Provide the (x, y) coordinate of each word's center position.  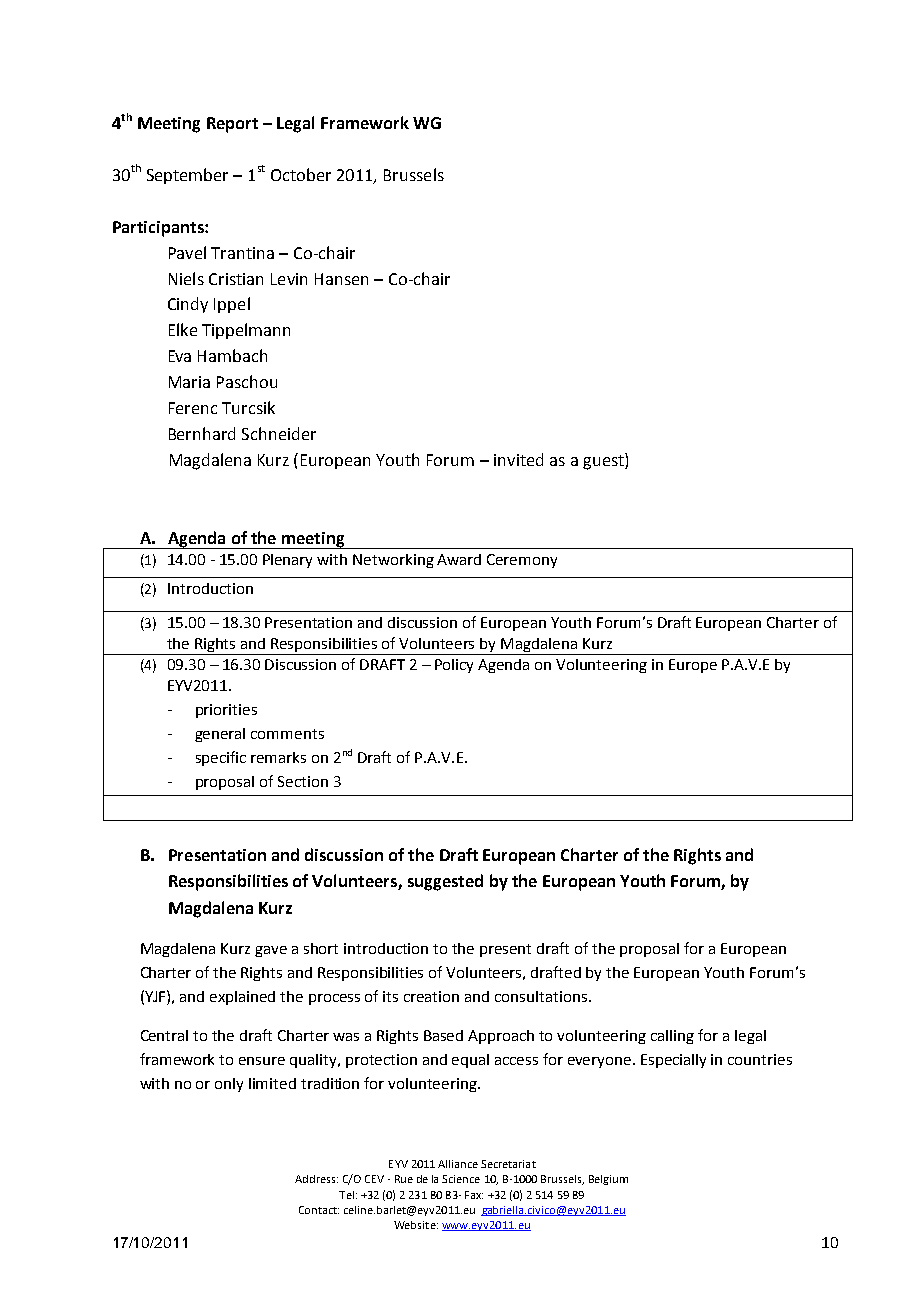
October (301, 174)
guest (604, 461)
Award (459, 559)
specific (221, 758)
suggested (445, 882)
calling (672, 1037)
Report (232, 125)
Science (461, 1179)
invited (518, 459)
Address (316, 1179)
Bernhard (202, 433)
